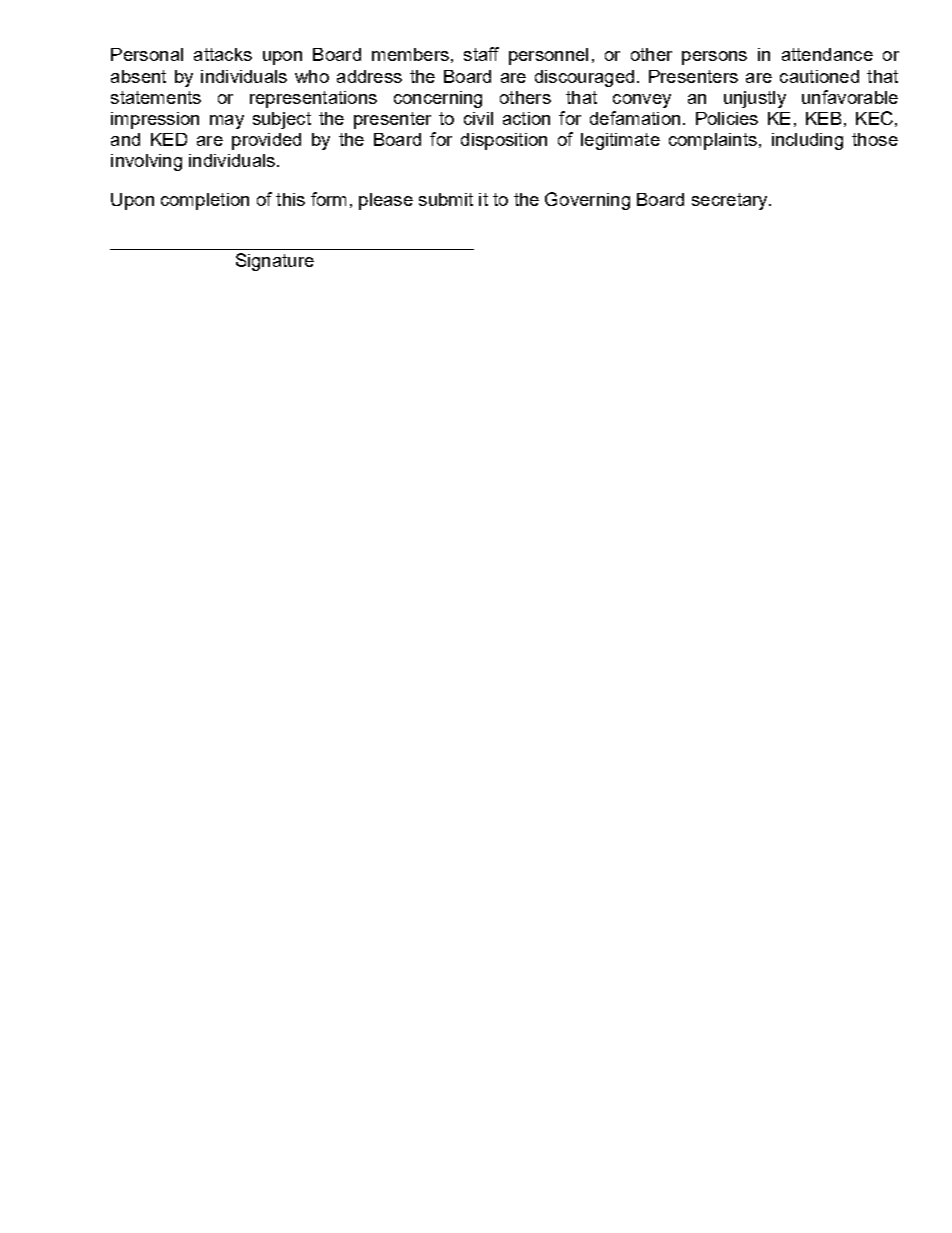 The height and width of the image is (1233, 952). What do you see at coordinates (446, 199) in the image?
I see `submit` at bounding box center [446, 199].
